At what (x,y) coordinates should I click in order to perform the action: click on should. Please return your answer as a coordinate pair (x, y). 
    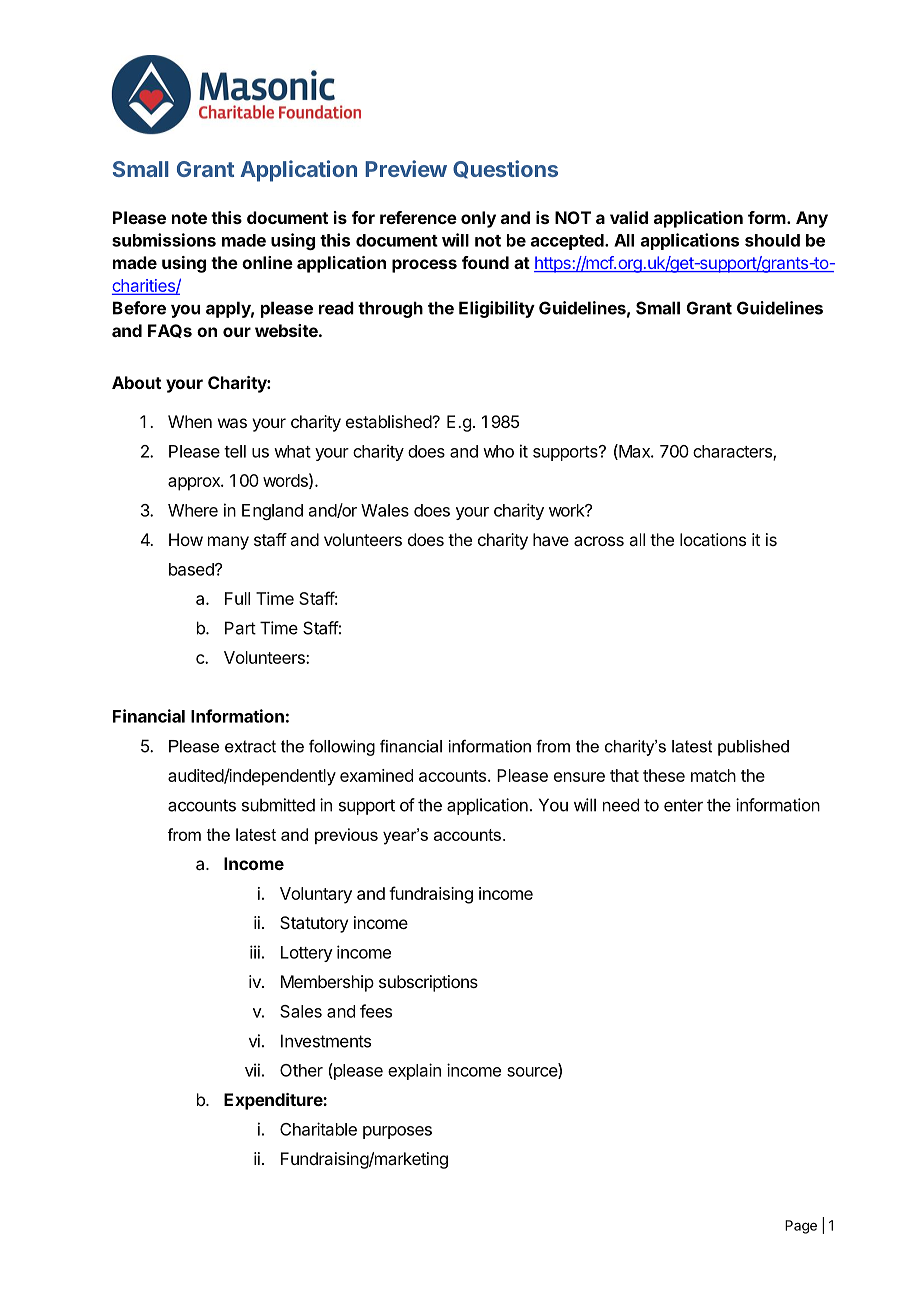
    Looking at the image, I should click on (772, 240).
